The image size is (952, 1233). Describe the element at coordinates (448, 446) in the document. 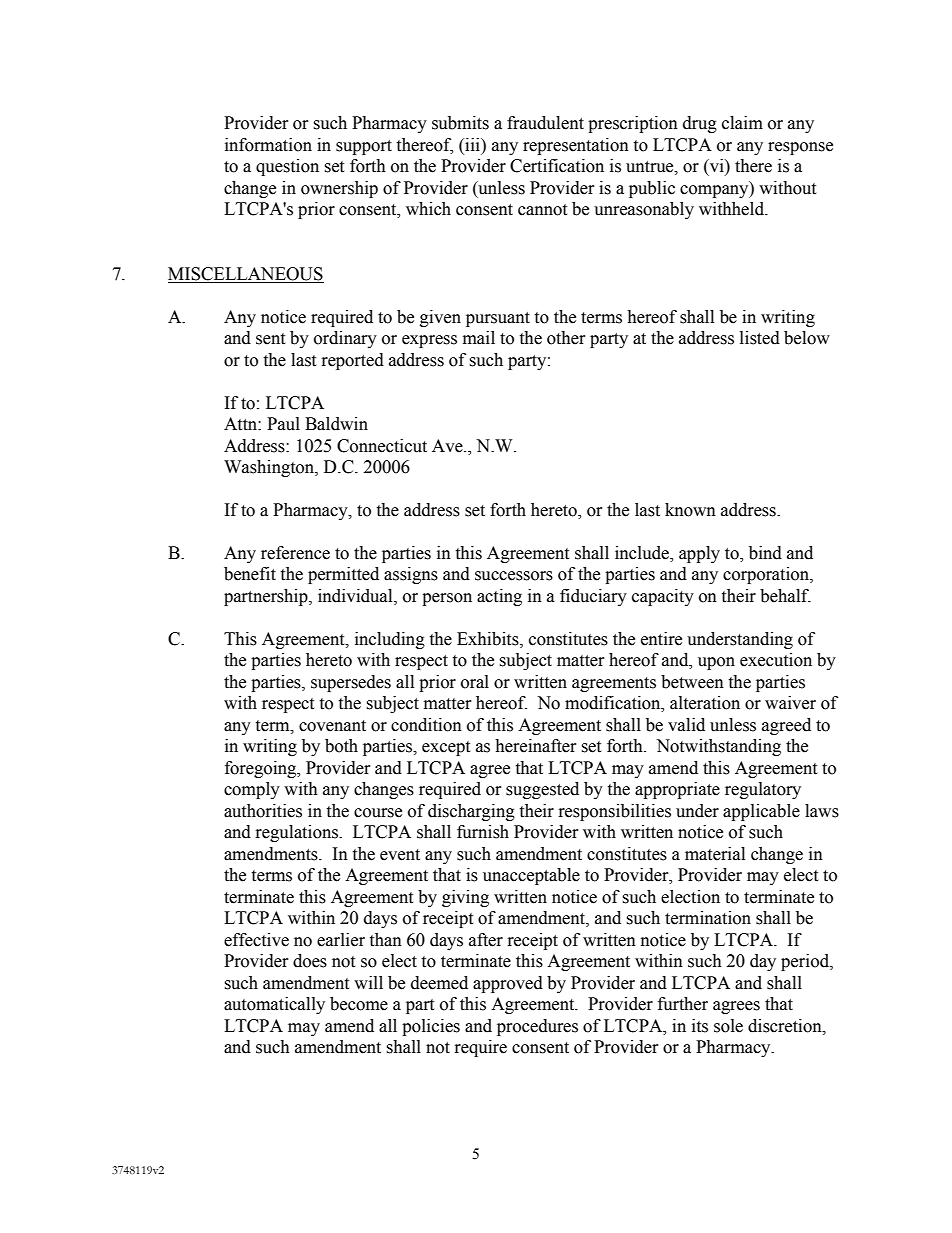

I see `Ave` at that location.
